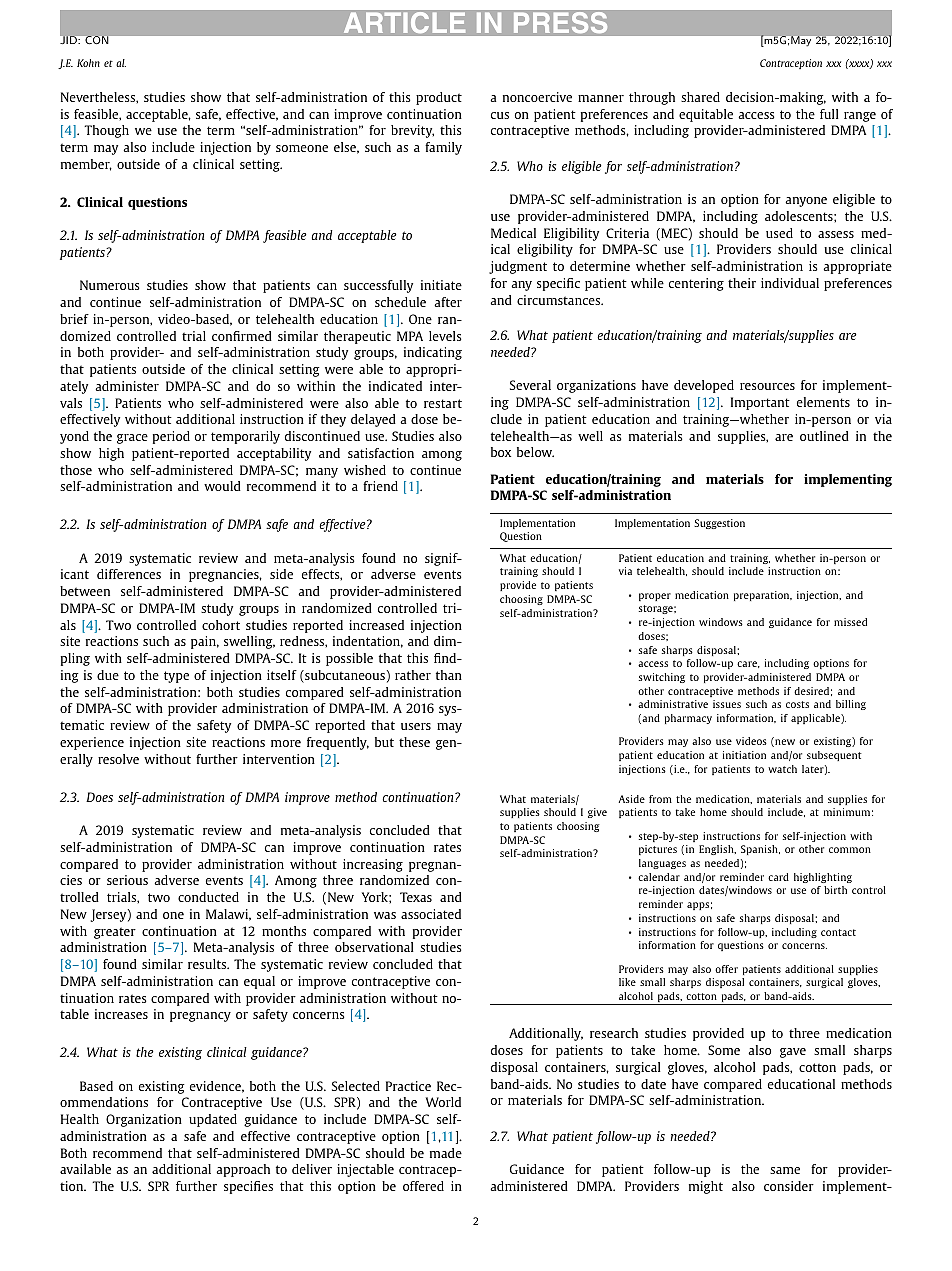 This document has height=1271, width=952. What do you see at coordinates (449, 675) in the document?
I see `than` at bounding box center [449, 675].
